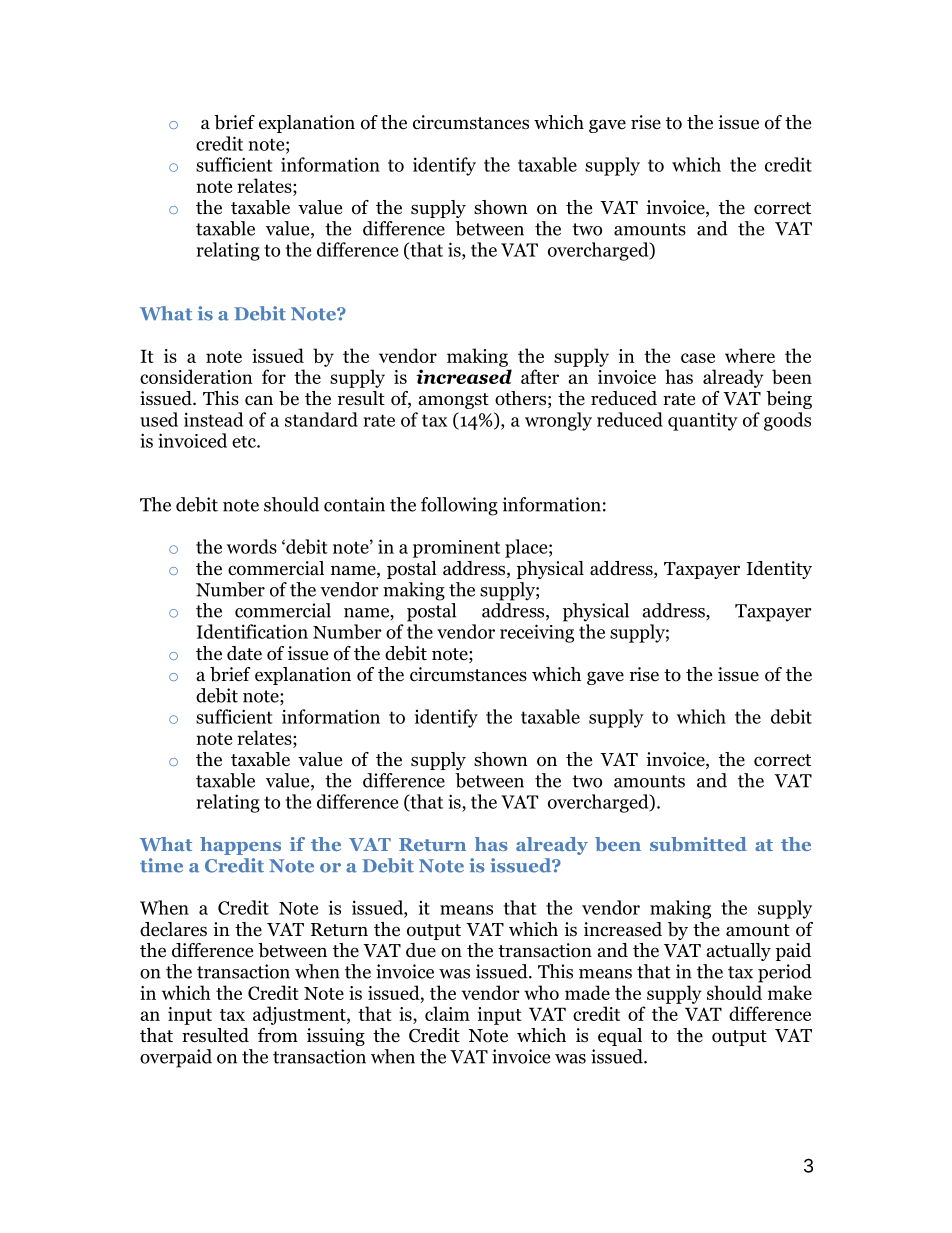 The image size is (952, 1233). I want to click on claim, so click(447, 1013).
